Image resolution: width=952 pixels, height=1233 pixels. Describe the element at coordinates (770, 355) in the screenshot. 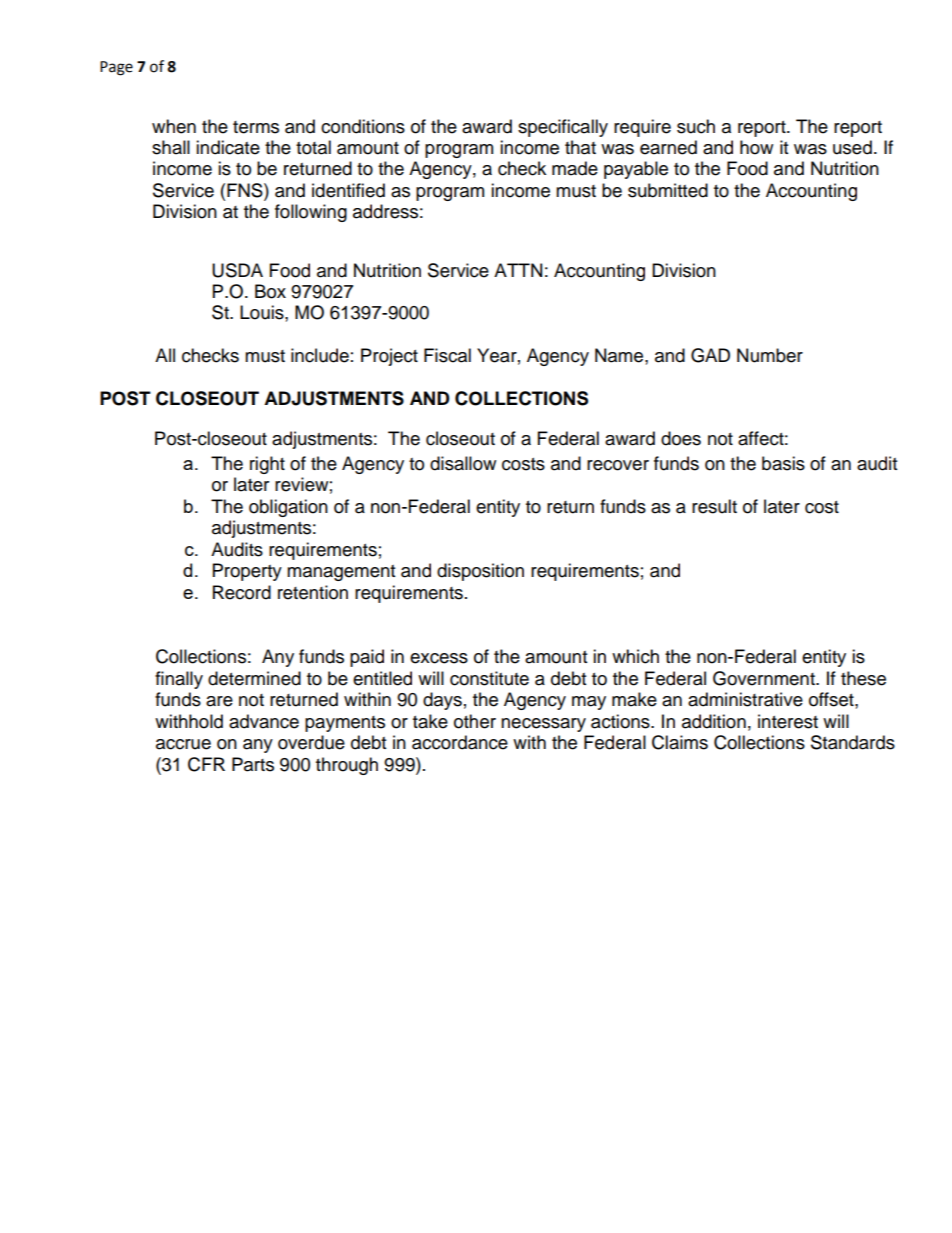

I see `Number` at that location.
